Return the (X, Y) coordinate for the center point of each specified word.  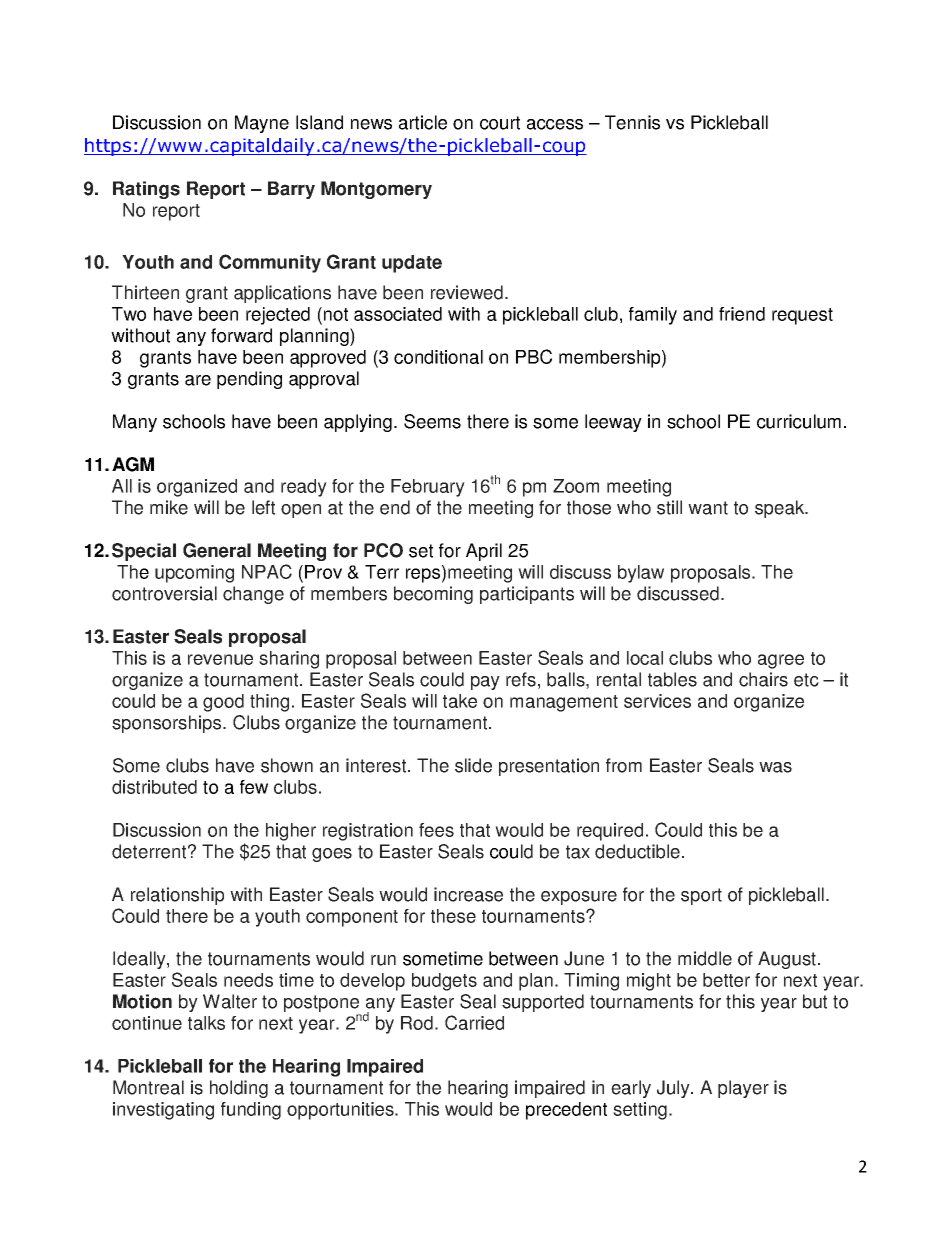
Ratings (146, 190)
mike (169, 507)
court (500, 123)
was (775, 767)
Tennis (632, 122)
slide (473, 765)
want (708, 508)
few (254, 787)
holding (239, 1089)
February (428, 488)
